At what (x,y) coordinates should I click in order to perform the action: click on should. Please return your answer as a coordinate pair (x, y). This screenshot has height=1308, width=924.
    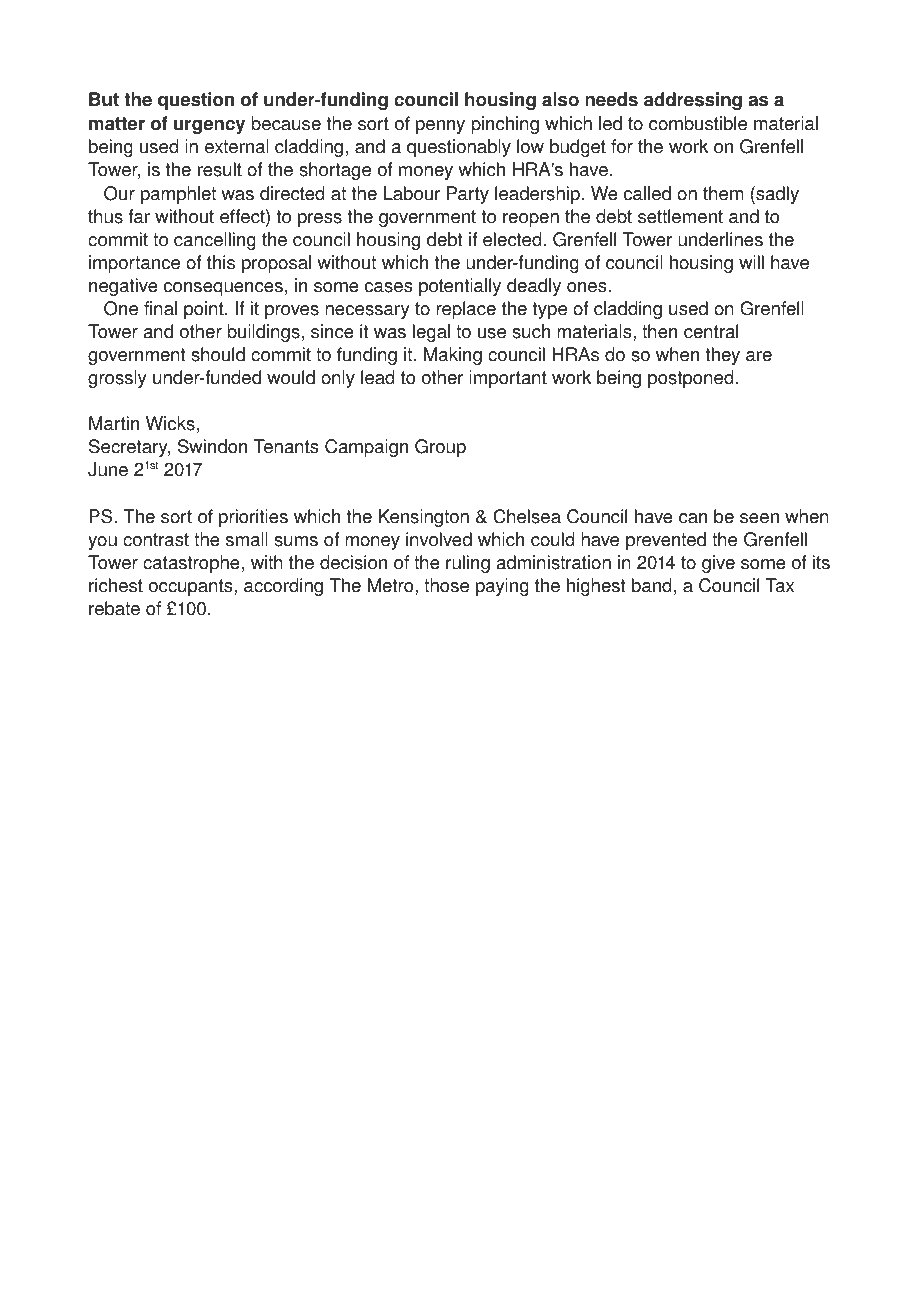
    Looking at the image, I should click on (218, 354).
